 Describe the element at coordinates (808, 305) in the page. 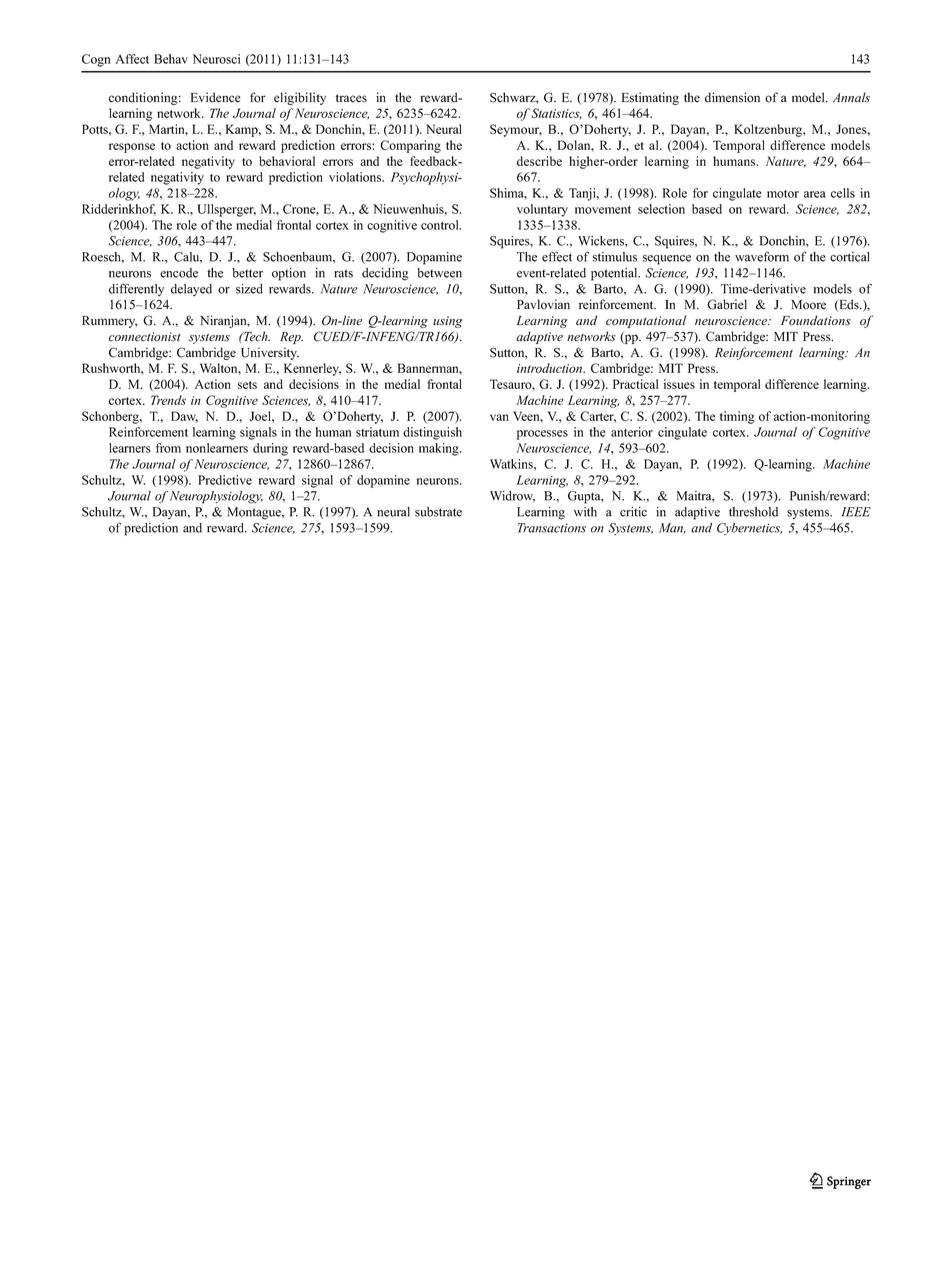

I see `Moore` at that location.
